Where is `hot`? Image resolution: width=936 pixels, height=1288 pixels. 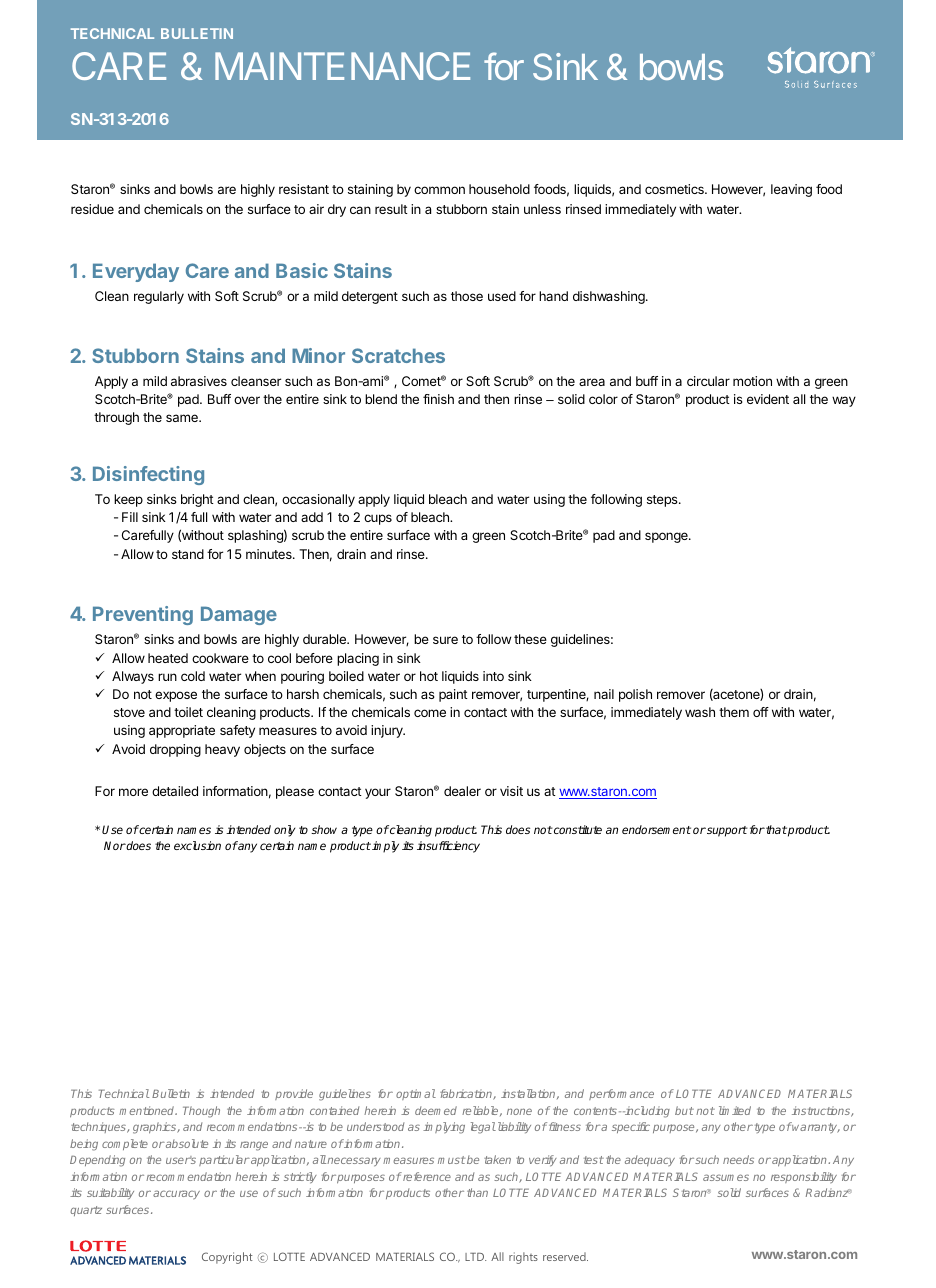 hot is located at coordinates (429, 676).
